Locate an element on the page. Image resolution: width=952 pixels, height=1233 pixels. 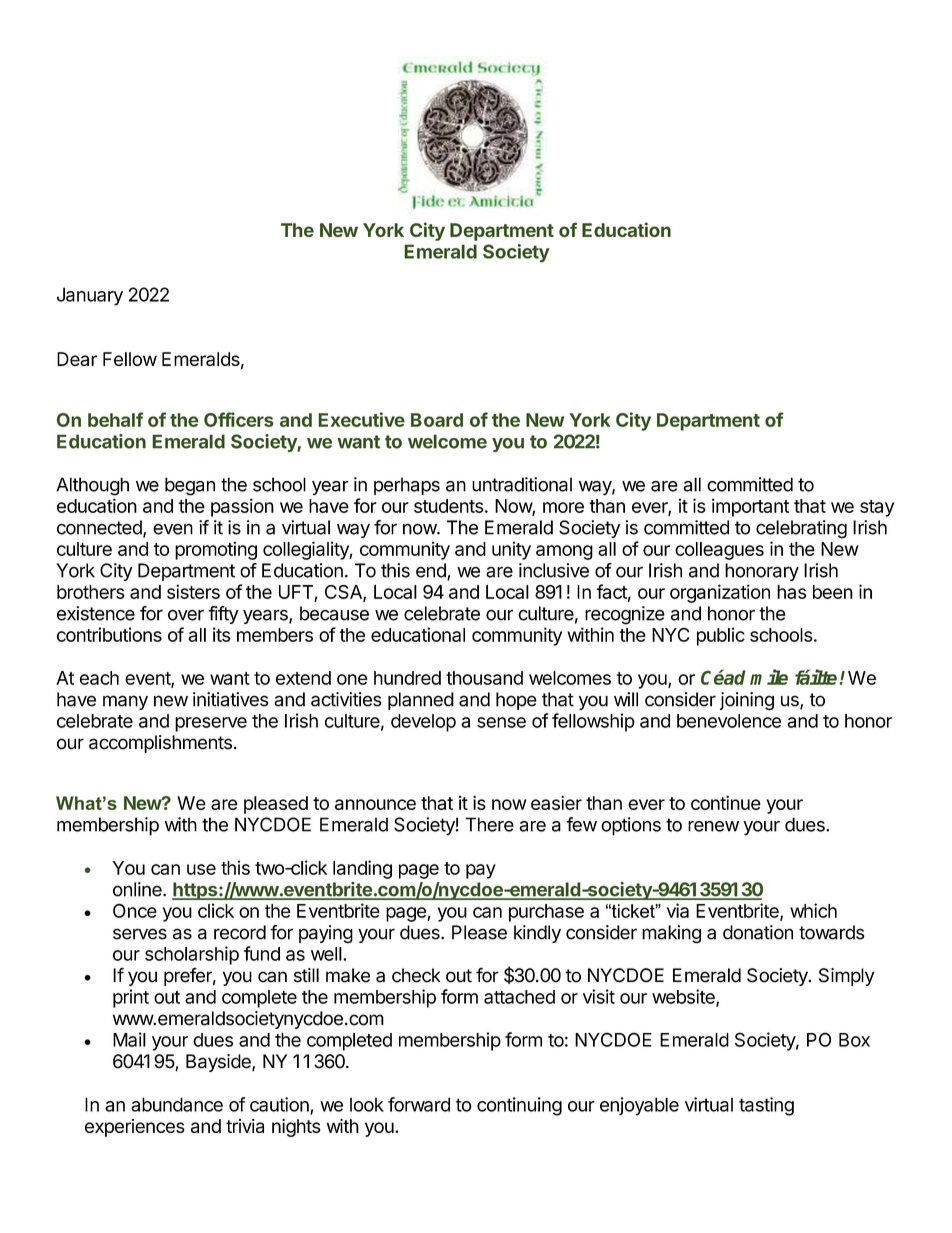
began is located at coordinates (190, 486).
